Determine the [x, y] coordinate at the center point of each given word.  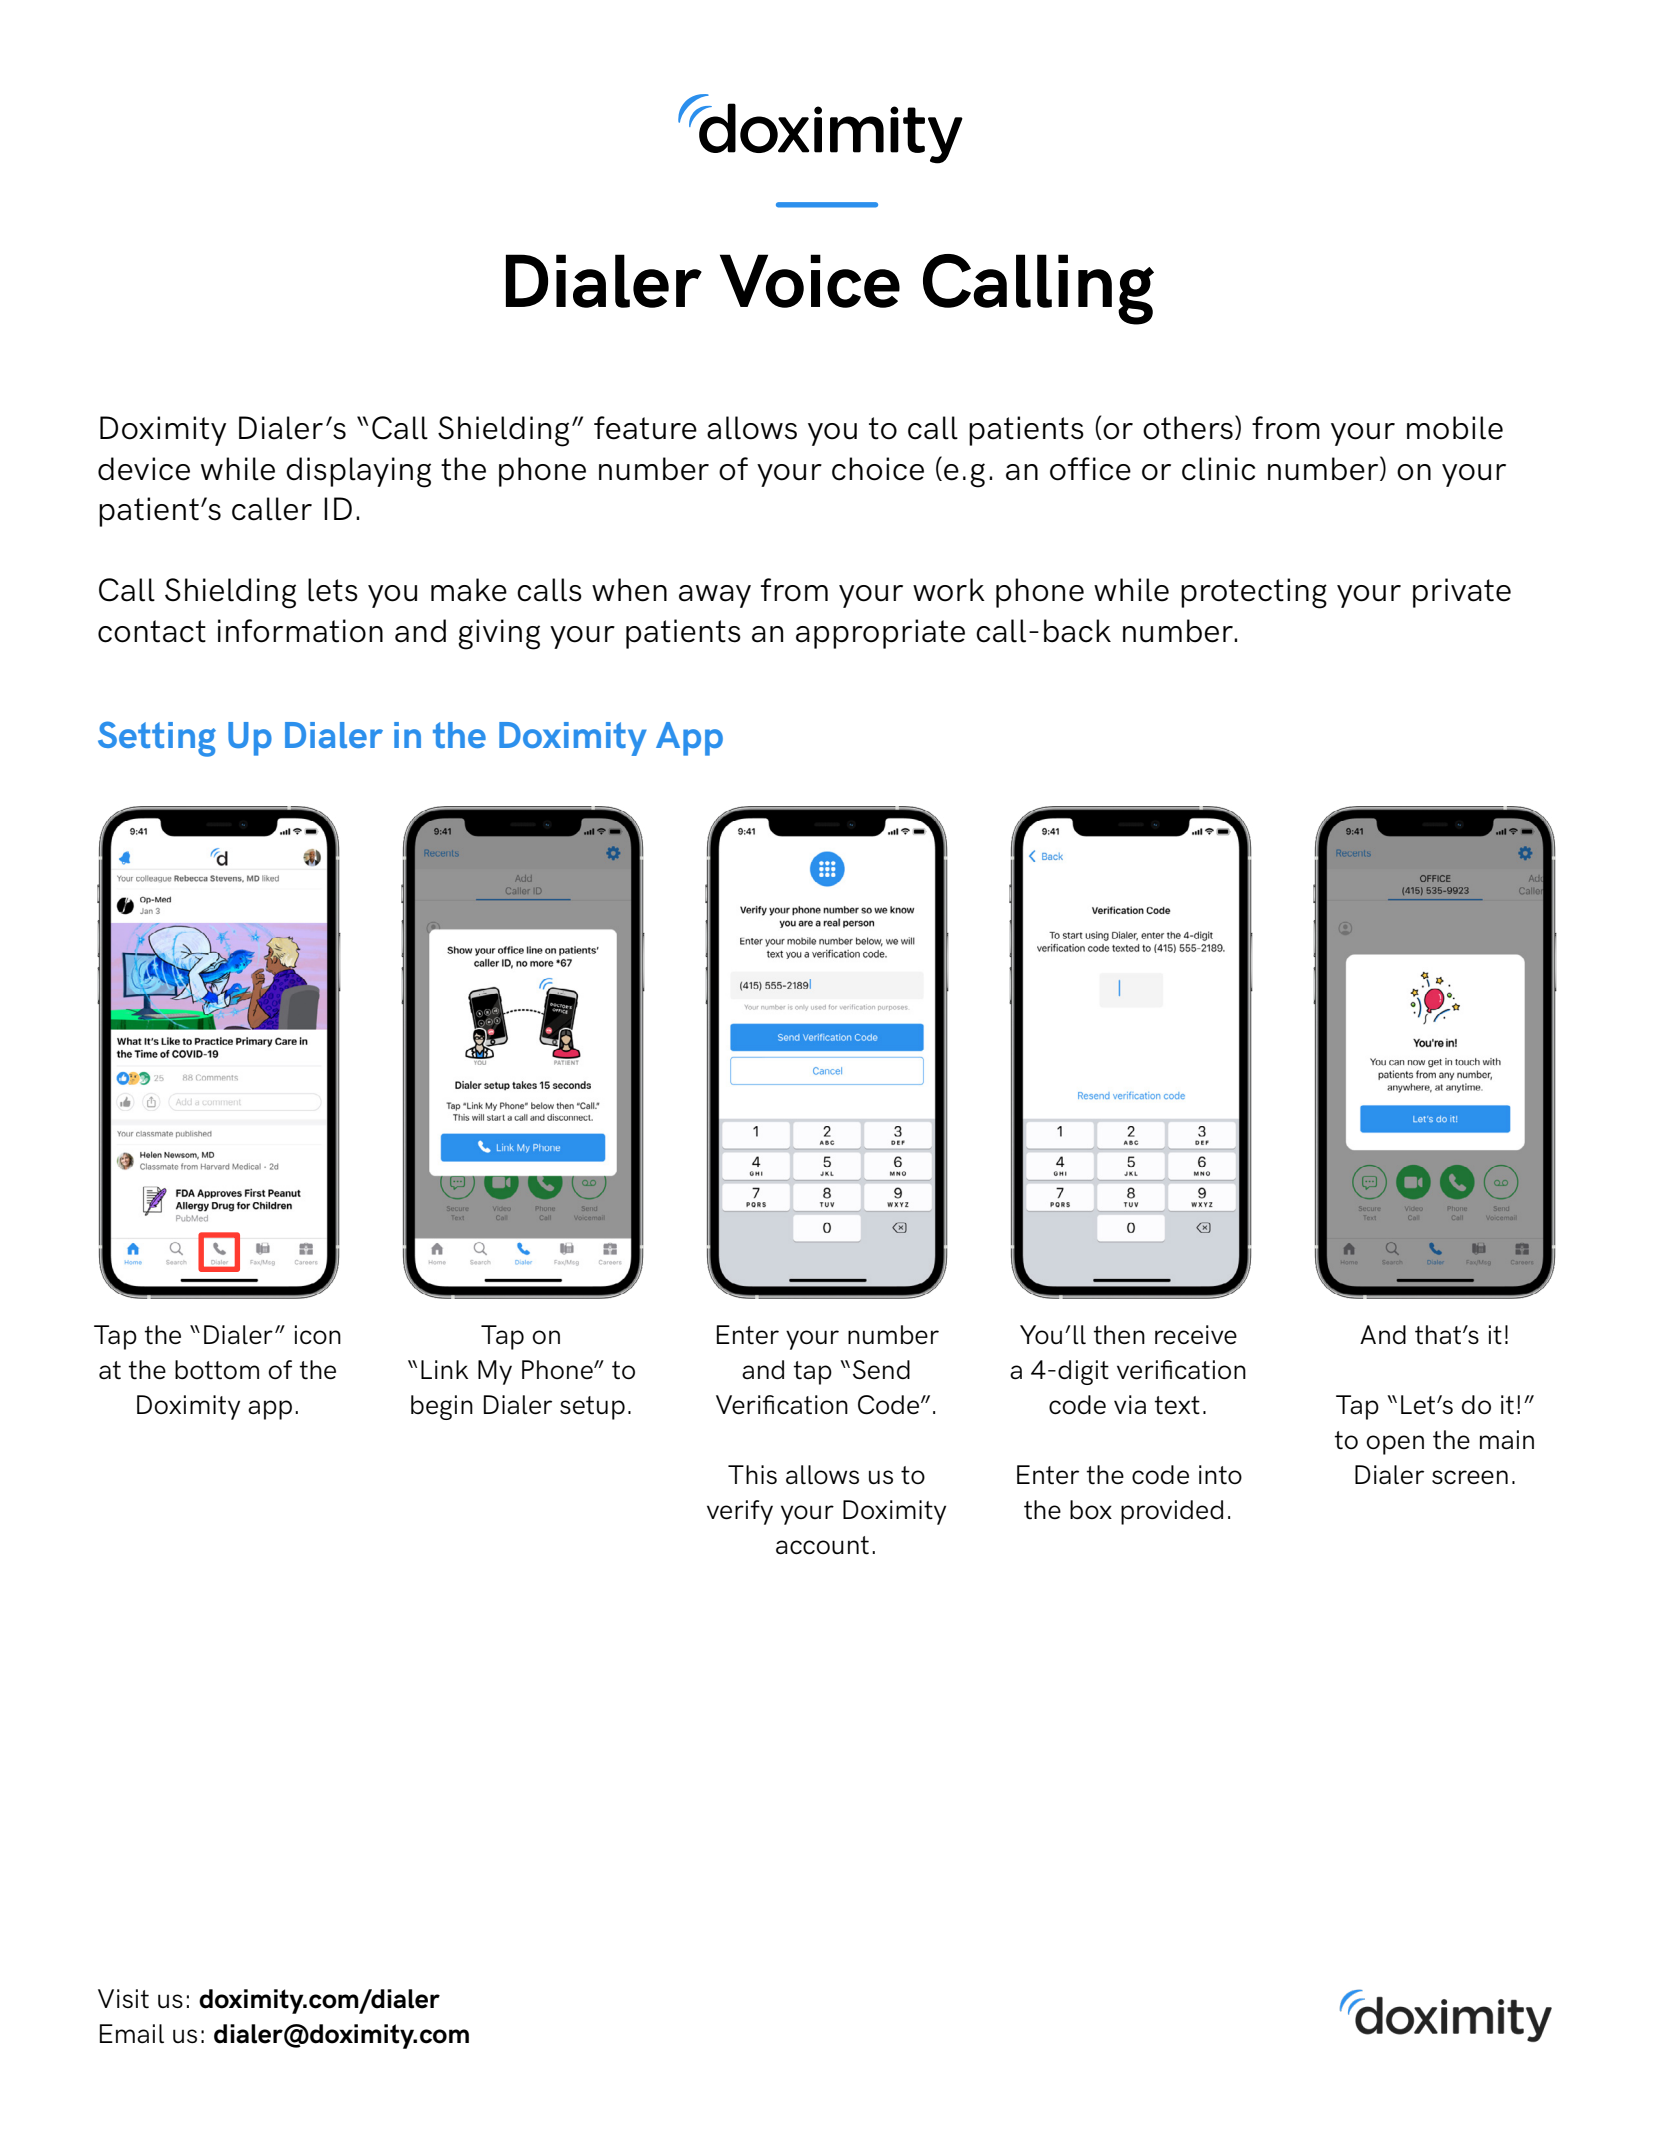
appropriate [880, 634]
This [752, 1474]
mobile [1455, 428]
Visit [123, 1999]
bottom [217, 1370]
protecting [1254, 593]
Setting [157, 739]
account [822, 1545]
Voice [810, 281]
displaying [358, 472]
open [1395, 1445]
